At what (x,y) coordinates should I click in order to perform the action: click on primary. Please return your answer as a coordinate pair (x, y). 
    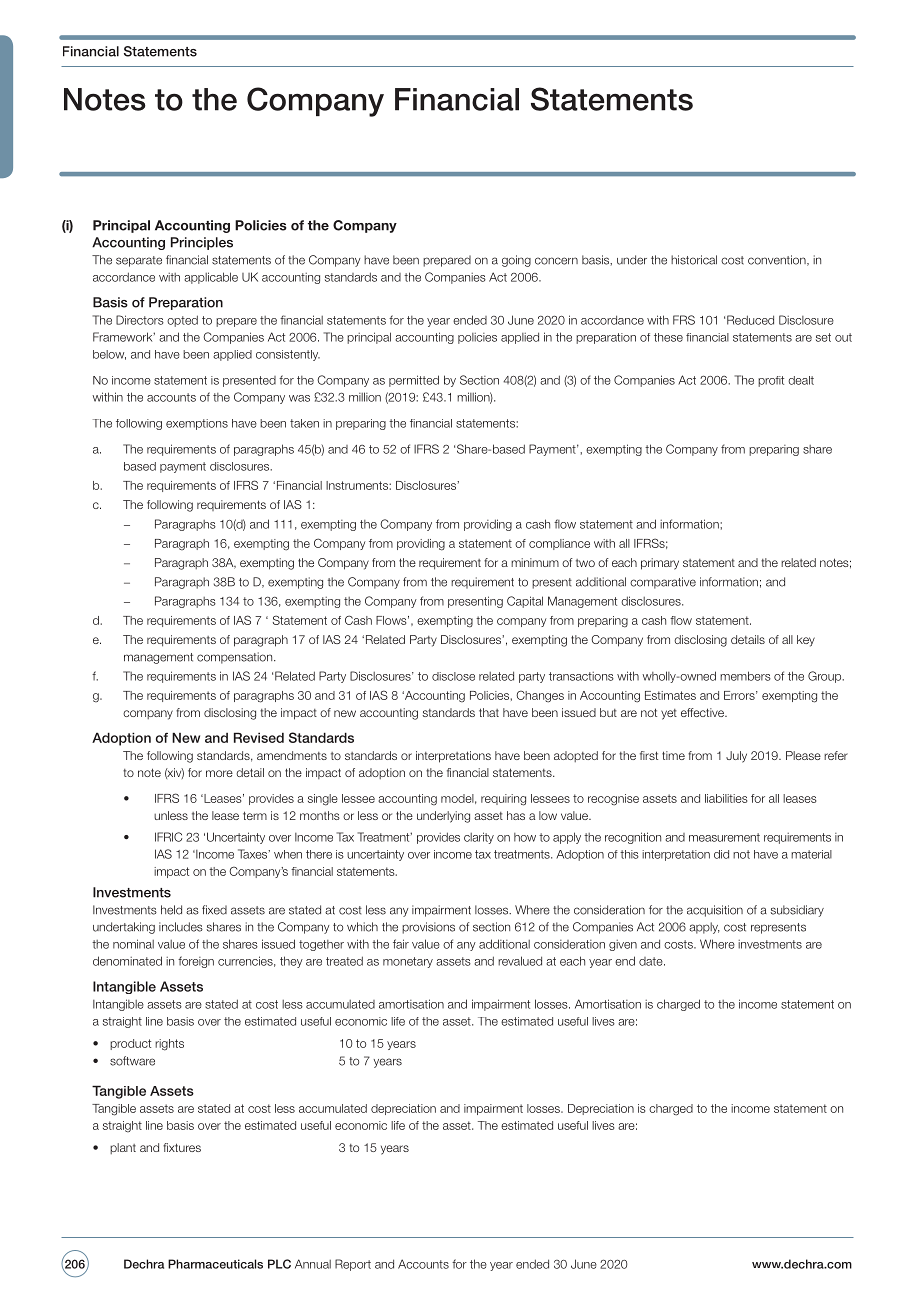
    Looking at the image, I should click on (660, 564).
